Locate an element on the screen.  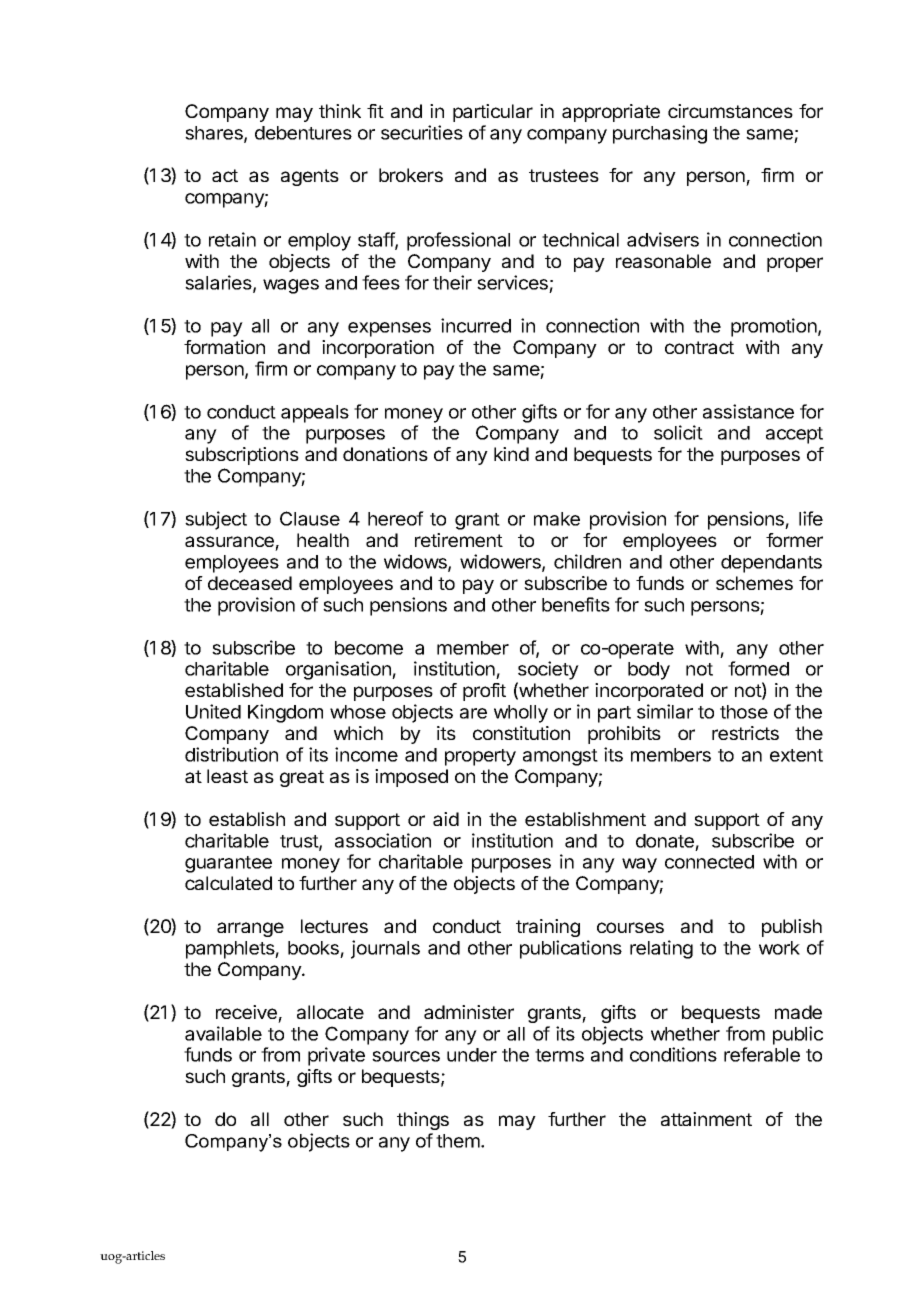
securities is located at coordinates (422, 132).
